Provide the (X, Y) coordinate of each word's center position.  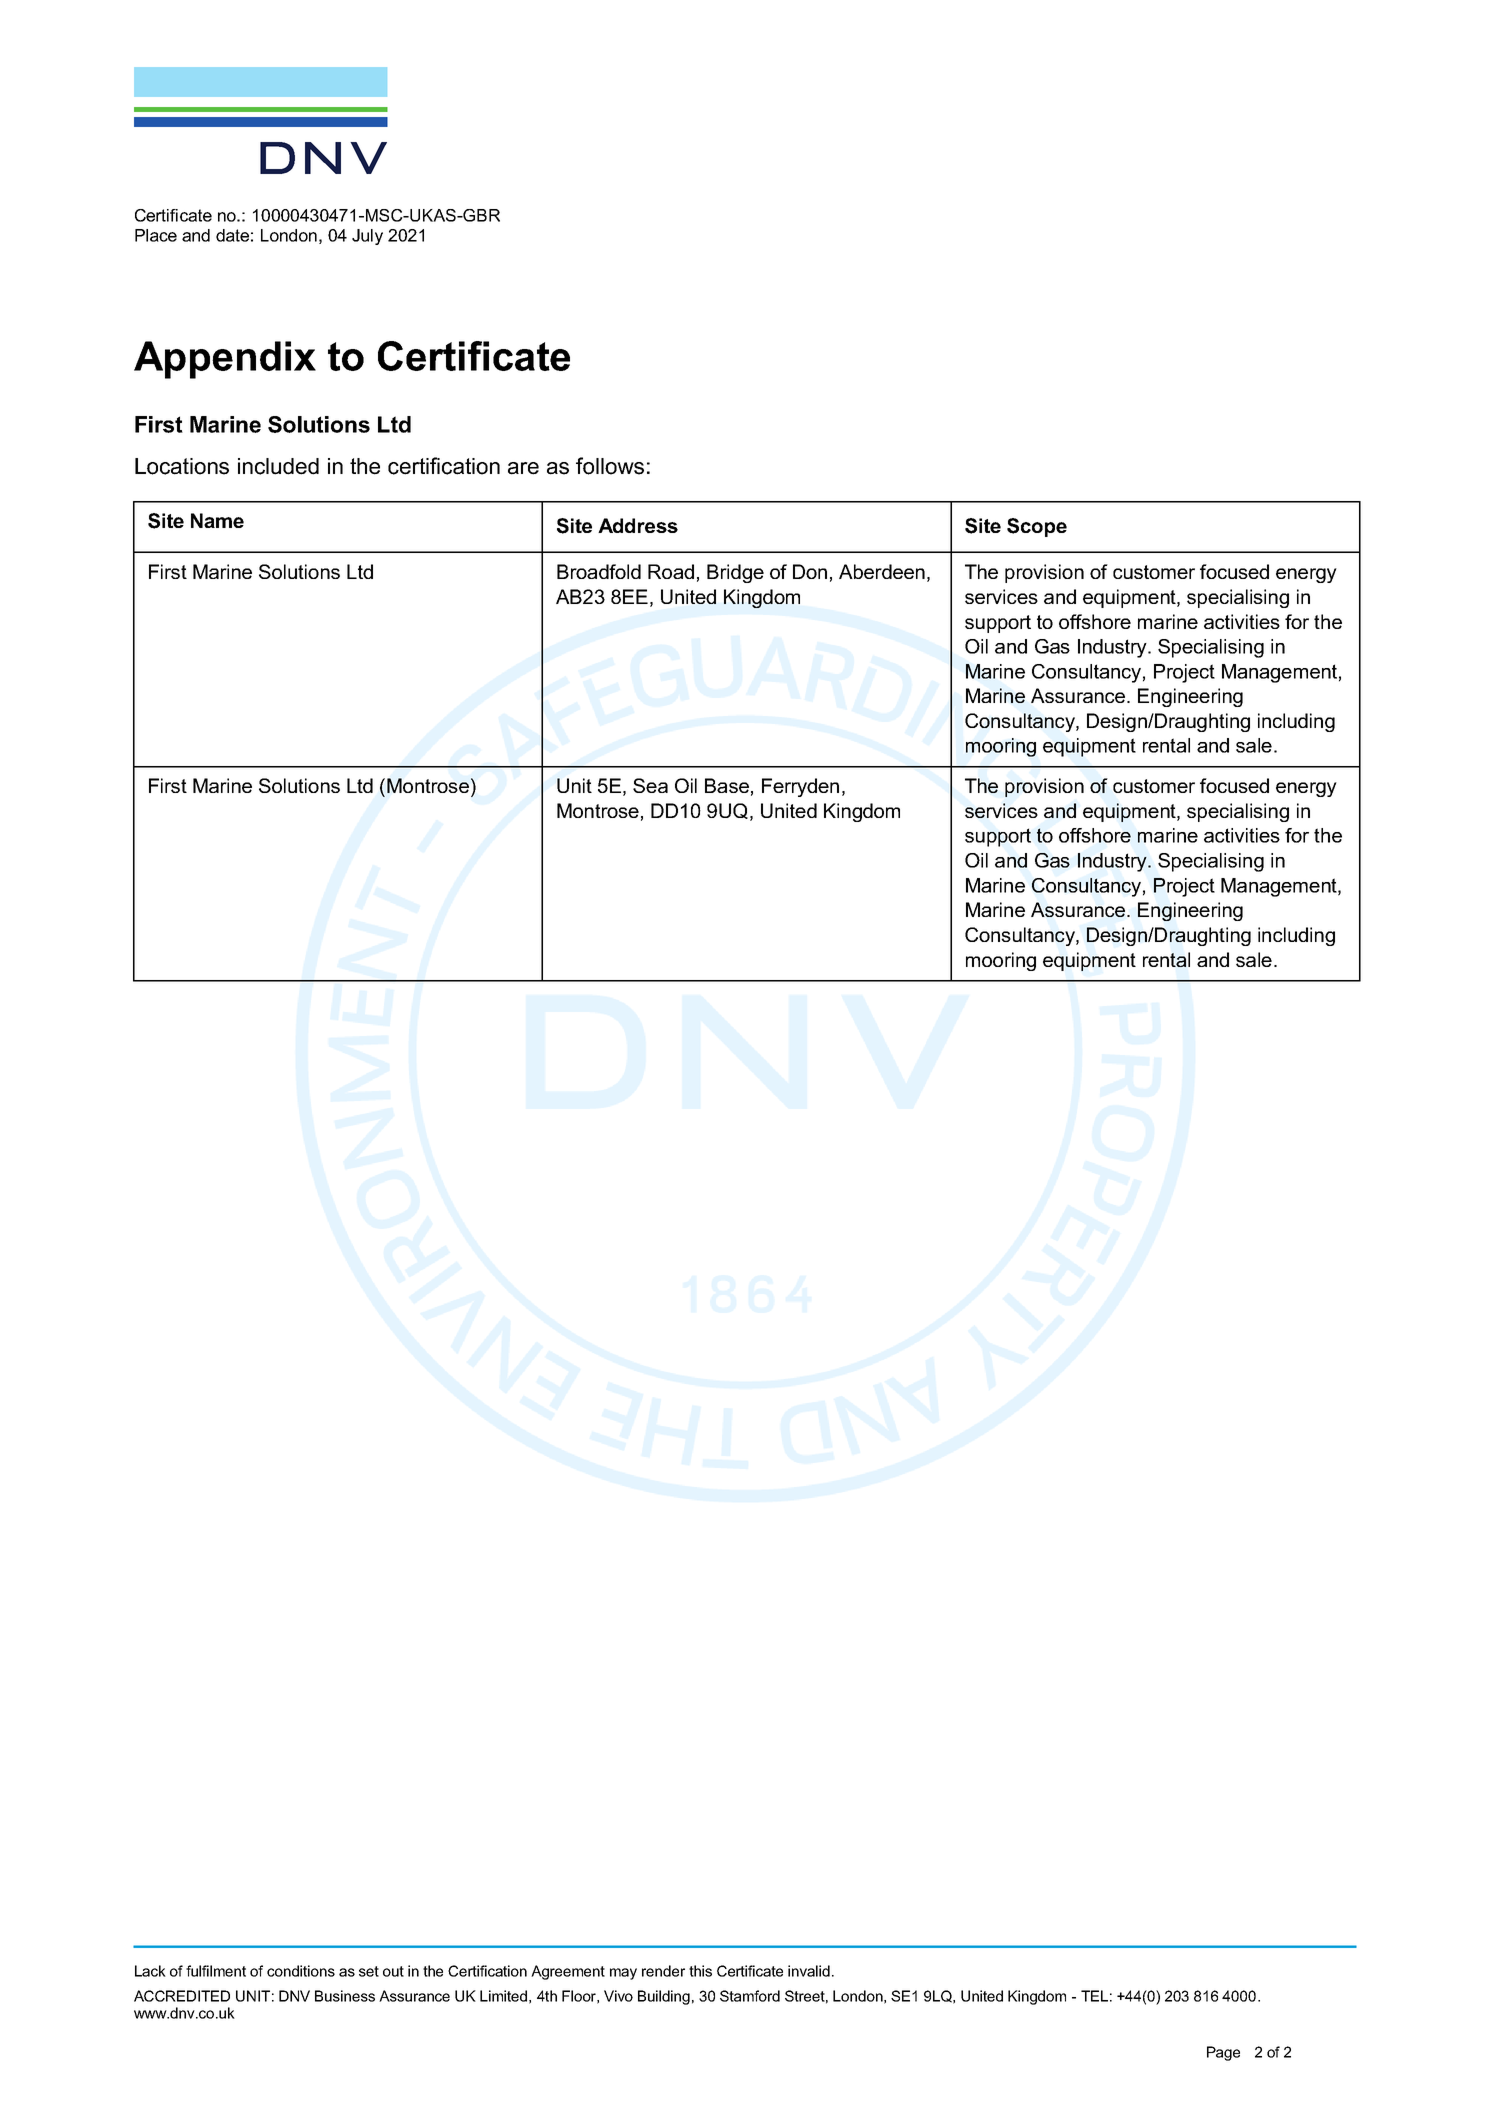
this (700, 1971)
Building (664, 1997)
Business (345, 1996)
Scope (1037, 527)
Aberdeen (882, 571)
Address (638, 525)
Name (217, 520)
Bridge (735, 573)
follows (610, 466)
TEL (1094, 1996)
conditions (301, 1971)
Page (1223, 2053)
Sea (650, 785)
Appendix (225, 360)
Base (727, 785)
